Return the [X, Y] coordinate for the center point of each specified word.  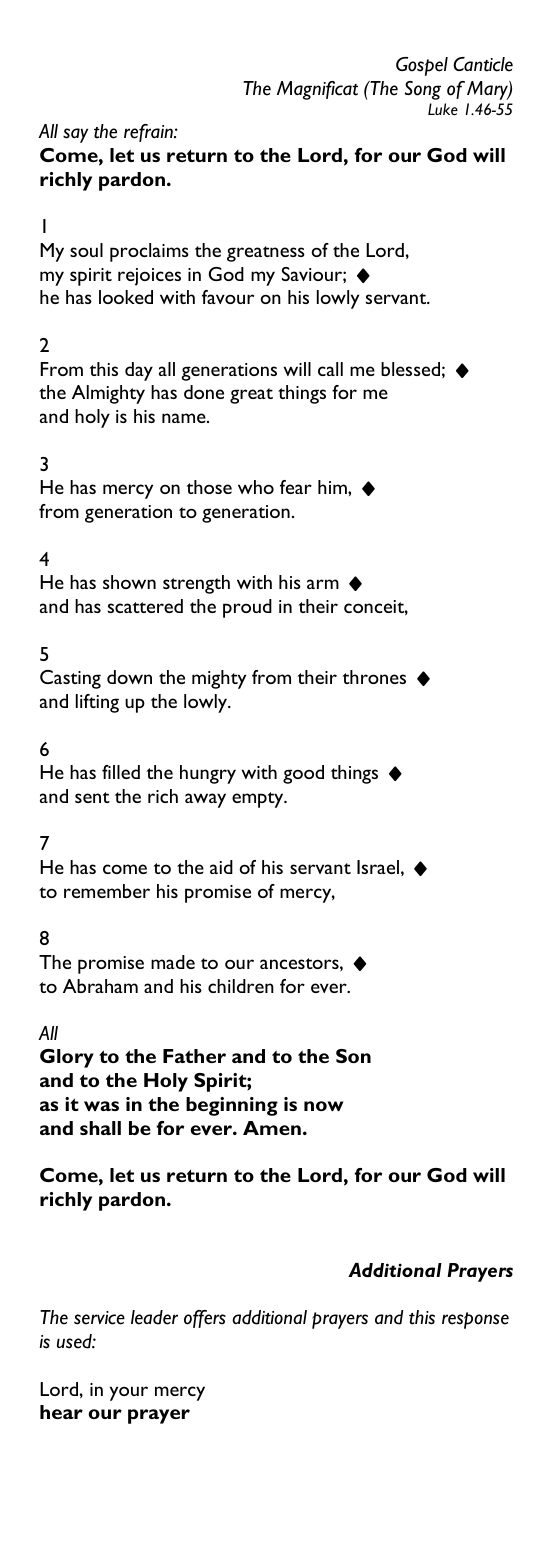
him [333, 487]
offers [205, 1319]
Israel [378, 867]
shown [129, 582]
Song [423, 90]
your [129, 1393]
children [241, 986]
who [256, 487]
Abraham [100, 986]
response [475, 1320]
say [75, 135]
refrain [149, 133]
